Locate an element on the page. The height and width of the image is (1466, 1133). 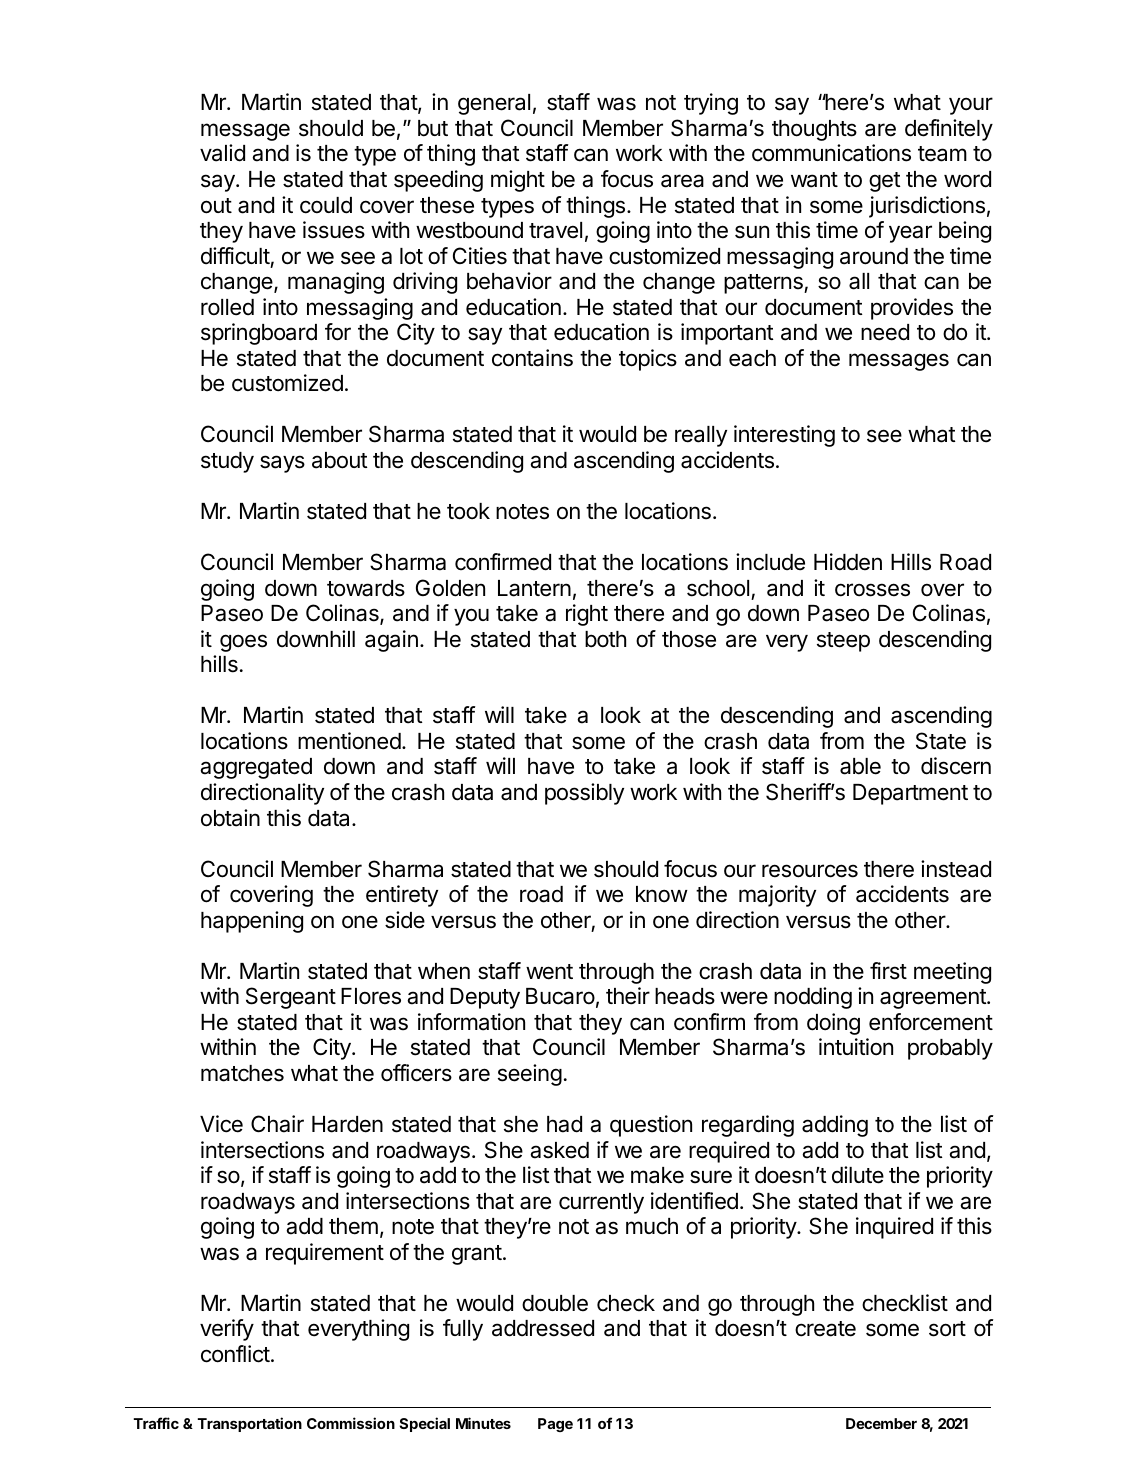
need is located at coordinates (885, 332).
